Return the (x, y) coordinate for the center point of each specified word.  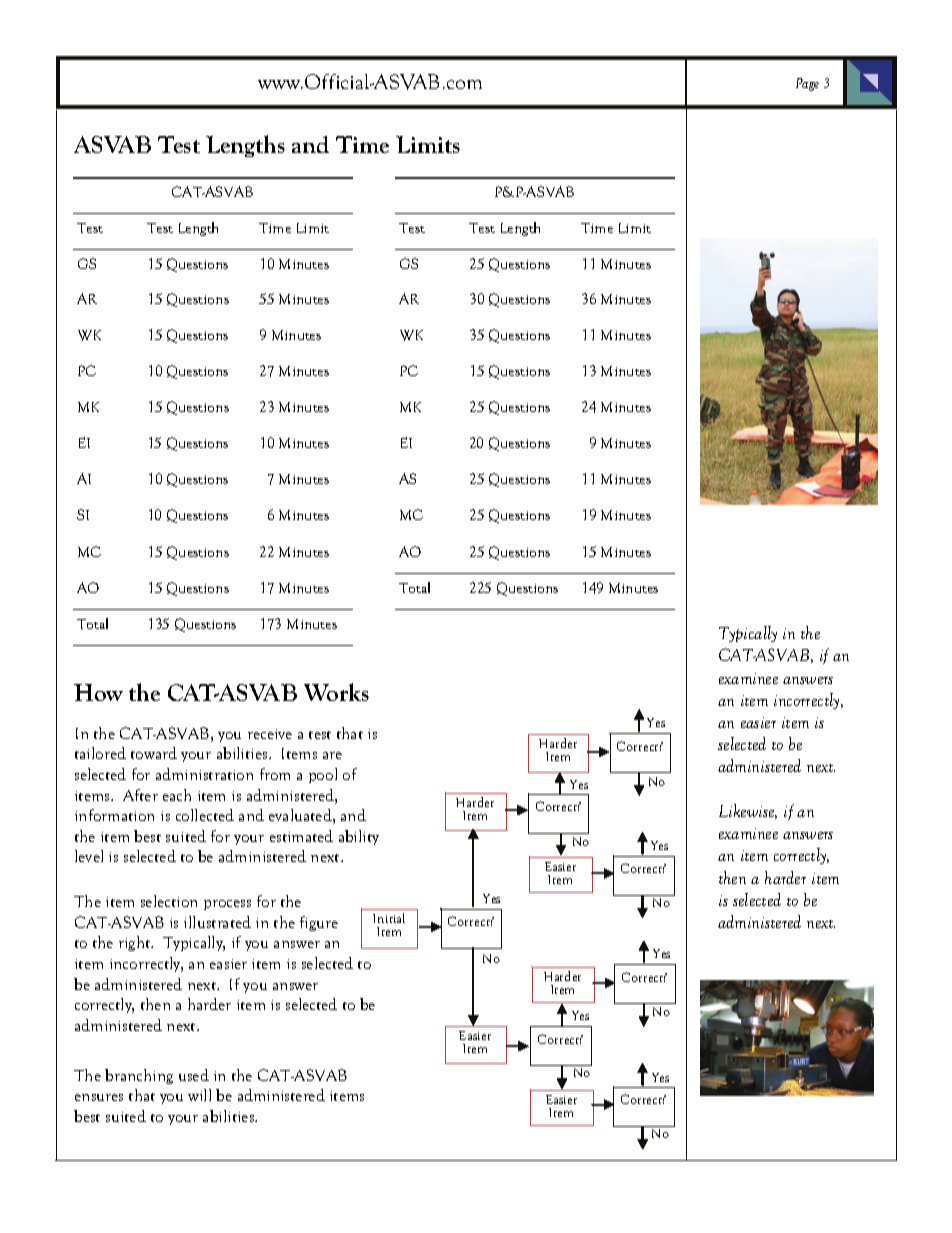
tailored (100, 753)
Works (336, 692)
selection (169, 901)
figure (319, 923)
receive (270, 734)
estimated (301, 836)
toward (154, 753)
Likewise (748, 811)
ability (359, 837)
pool (323, 775)
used (194, 1075)
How (98, 692)
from (275, 774)
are (332, 755)
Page (807, 84)
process (227, 905)
